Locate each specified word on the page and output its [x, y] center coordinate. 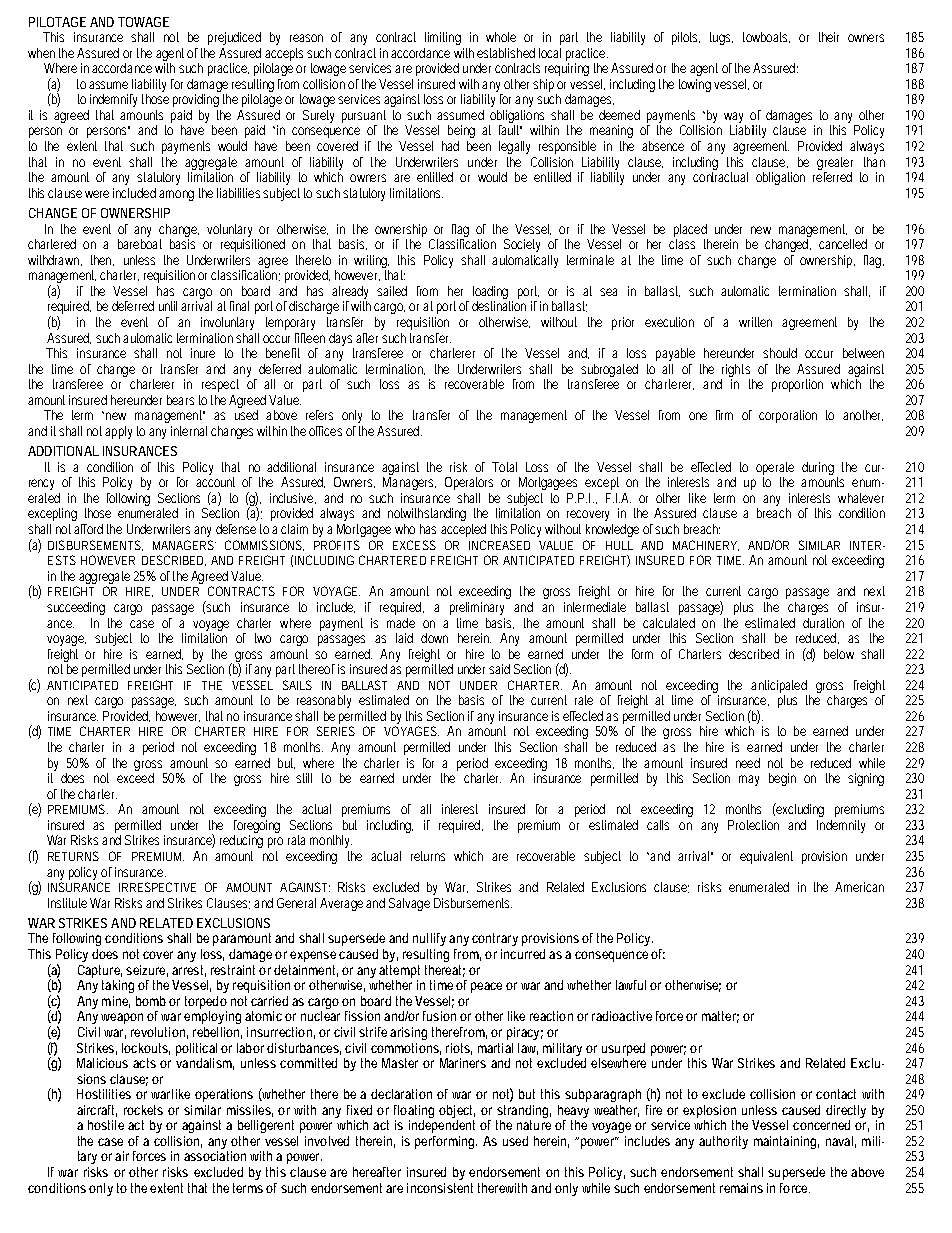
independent [442, 1126]
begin [782, 779]
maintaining [786, 1142]
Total [504, 467]
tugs [721, 38]
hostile [106, 1125]
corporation [788, 416]
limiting [443, 38]
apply [118, 432]
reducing [241, 841]
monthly [331, 841]
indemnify [113, 100]
